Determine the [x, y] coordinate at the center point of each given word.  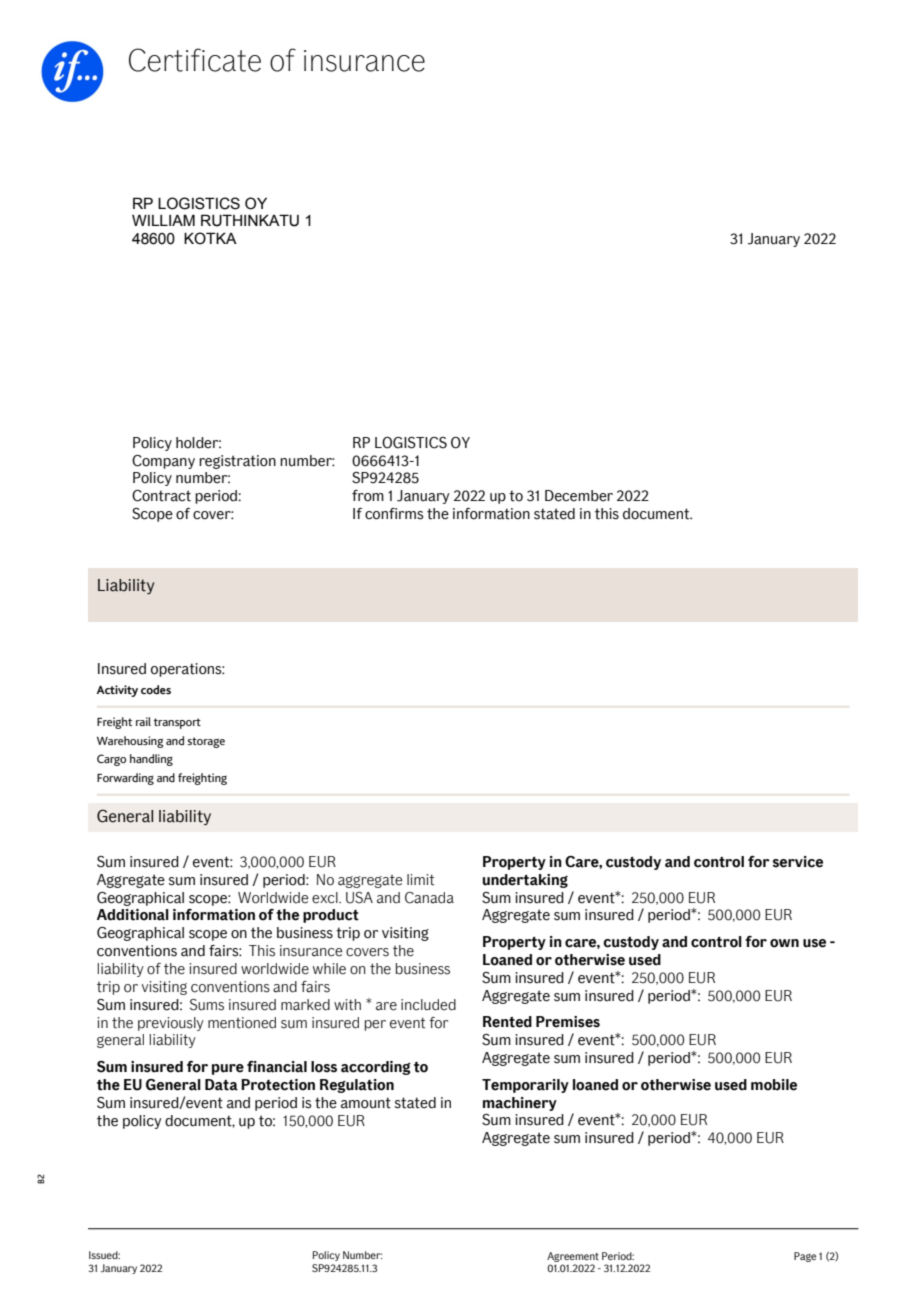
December [579, 496]
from [368, 496]
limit [420, 880]
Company [163, 462]
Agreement [573, 1257]
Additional [133, 915]
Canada [429, 898]
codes [156, 689]
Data [221, 1085]
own [784, 943]
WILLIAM [163, 220]
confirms [394, 514]
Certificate [195, 60]
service [798, 862]
